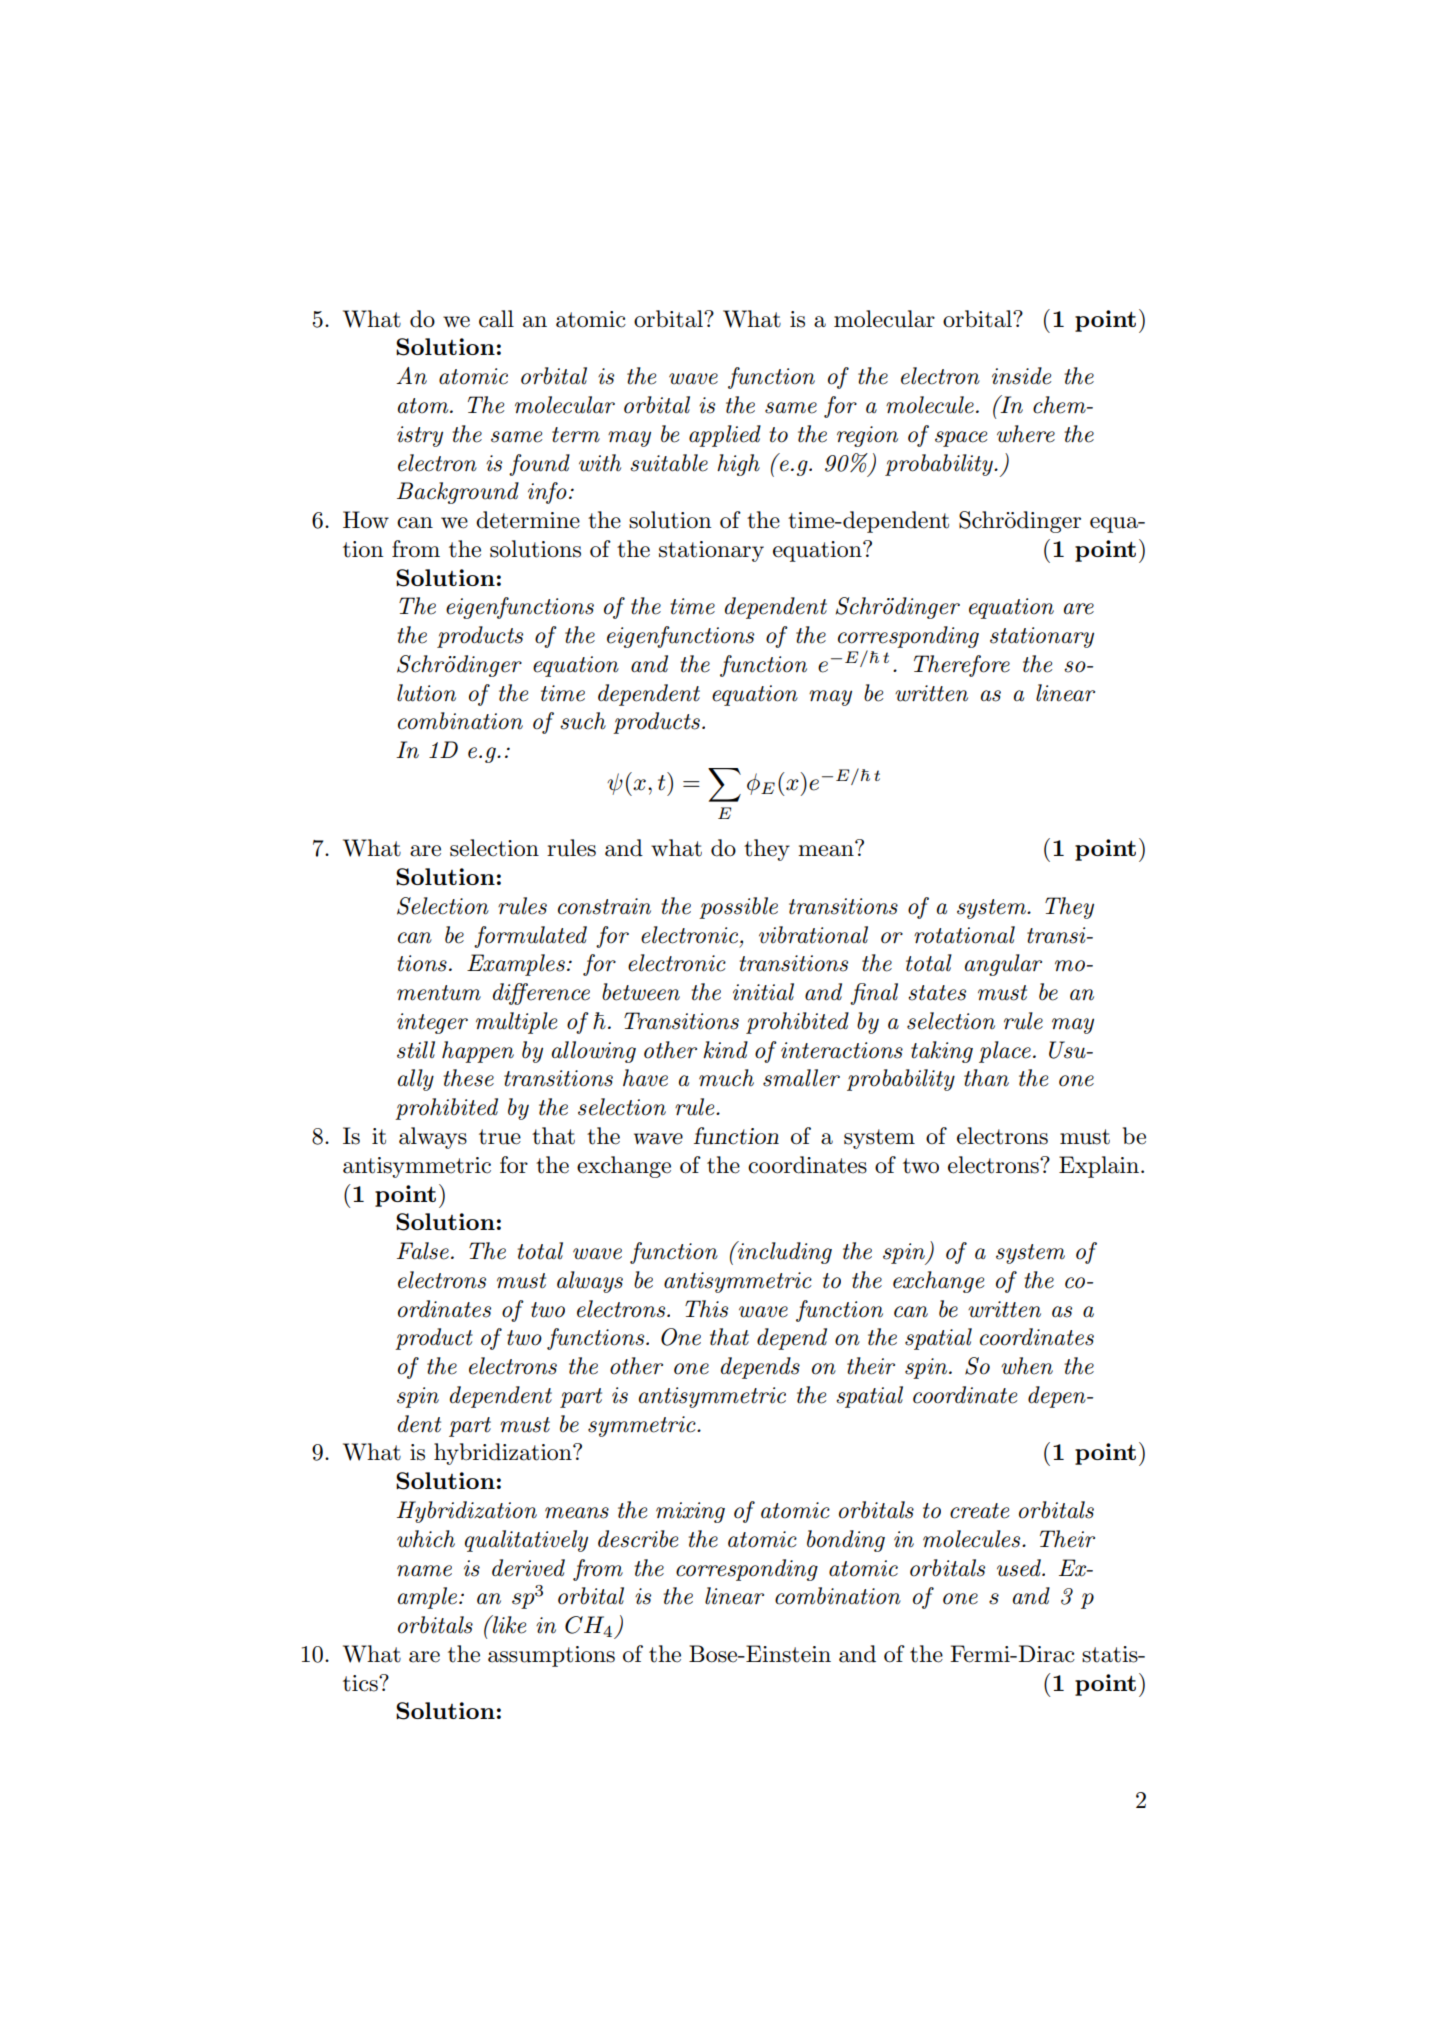  Describe the element at coordinates (725, 436) in the screenshot. I see `applied` at that location.
